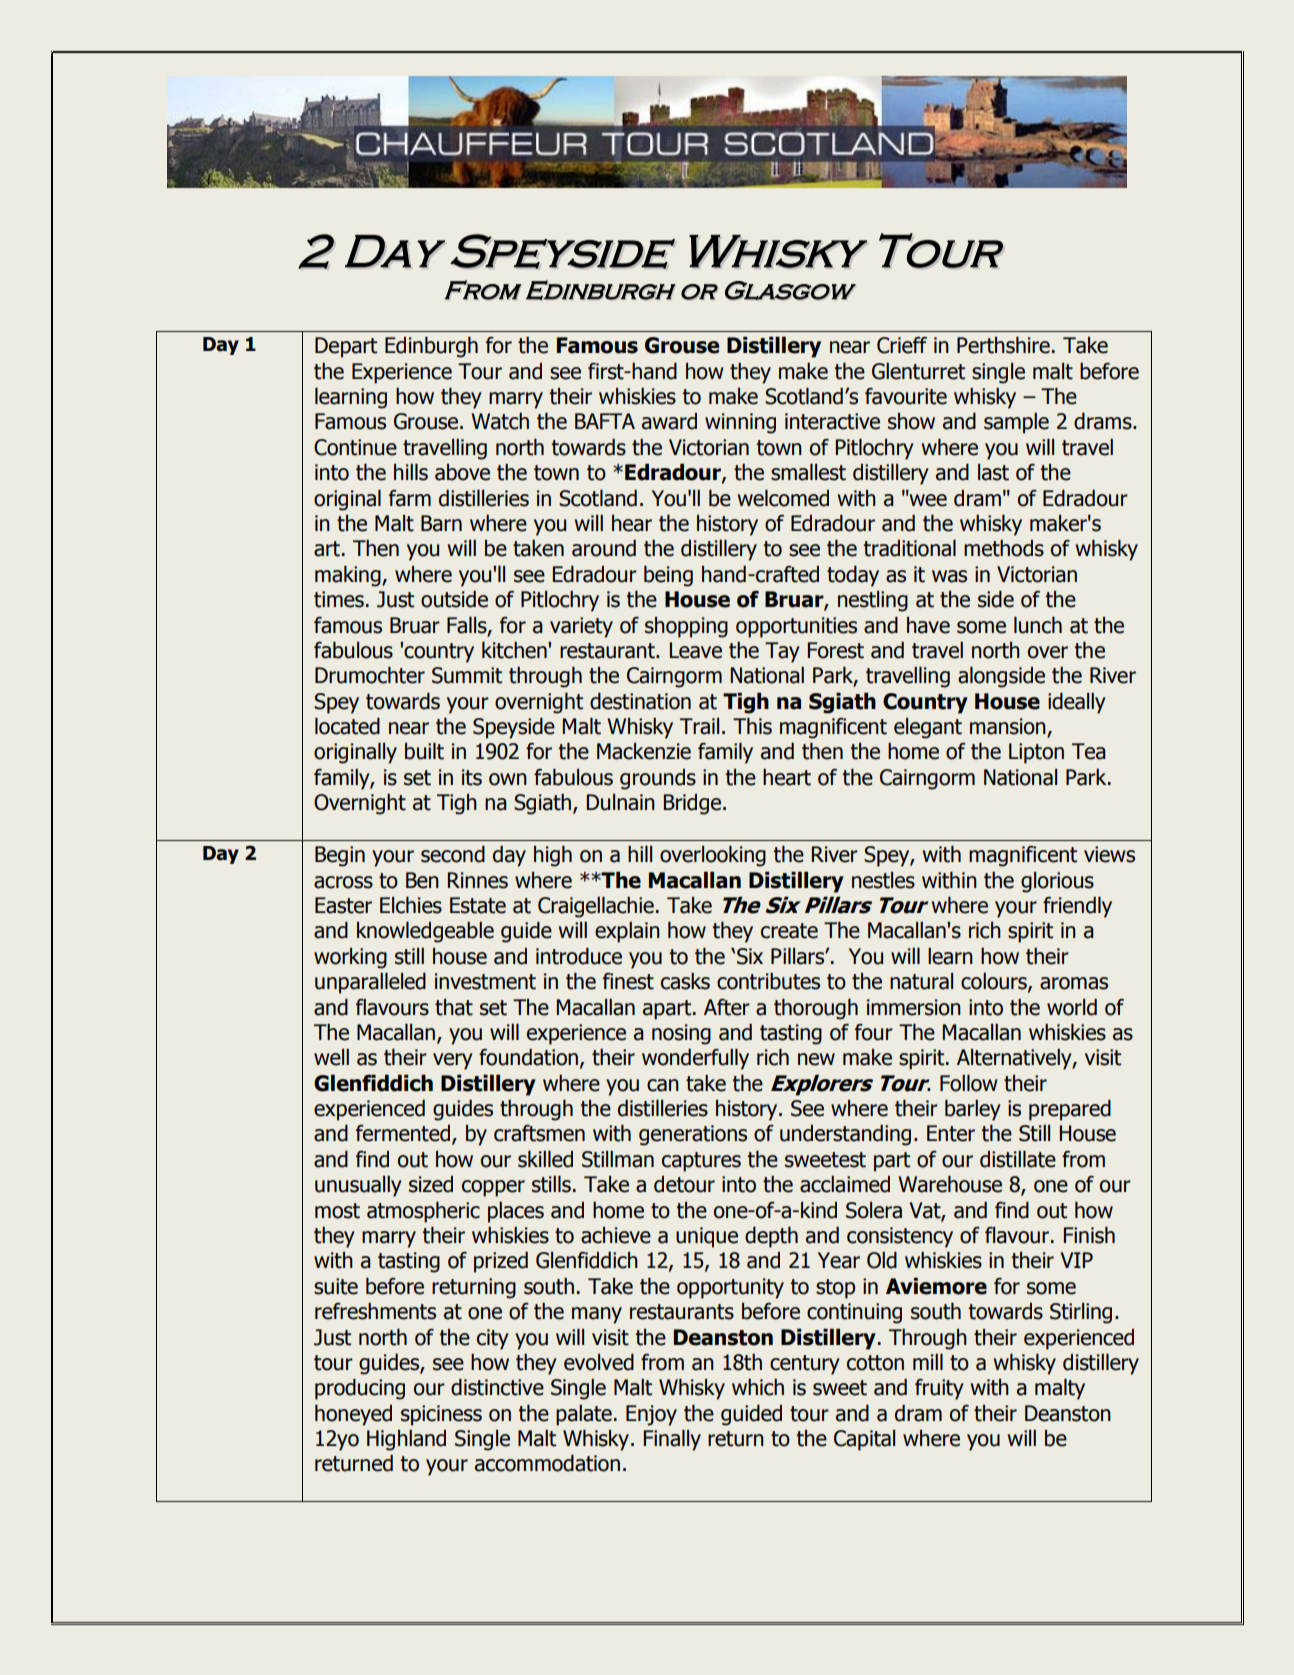 The image size is (1294, 1675). What do you see at coordinates (425, 932) in the screenshot?
I see `knowledgeable` at bounding box center [425, 932].
